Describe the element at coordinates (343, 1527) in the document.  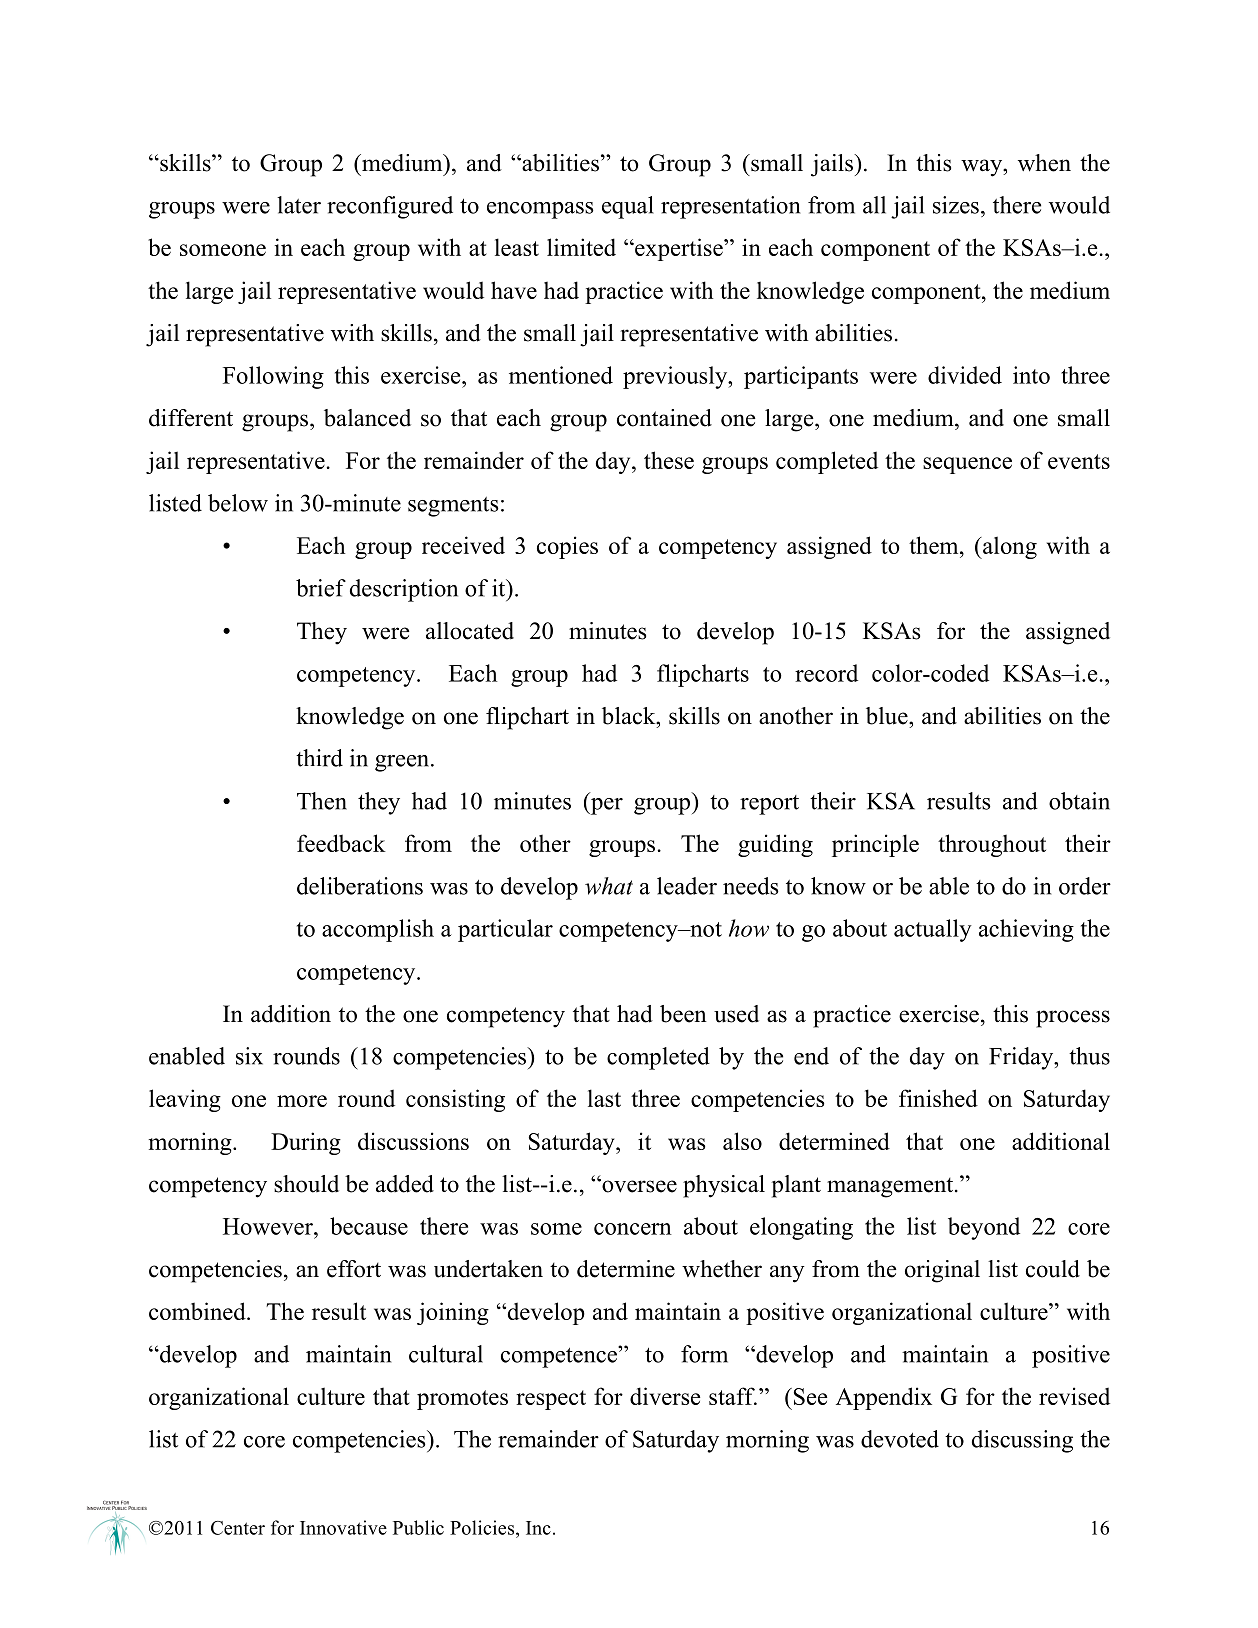
I see `Innovative` at that location.
